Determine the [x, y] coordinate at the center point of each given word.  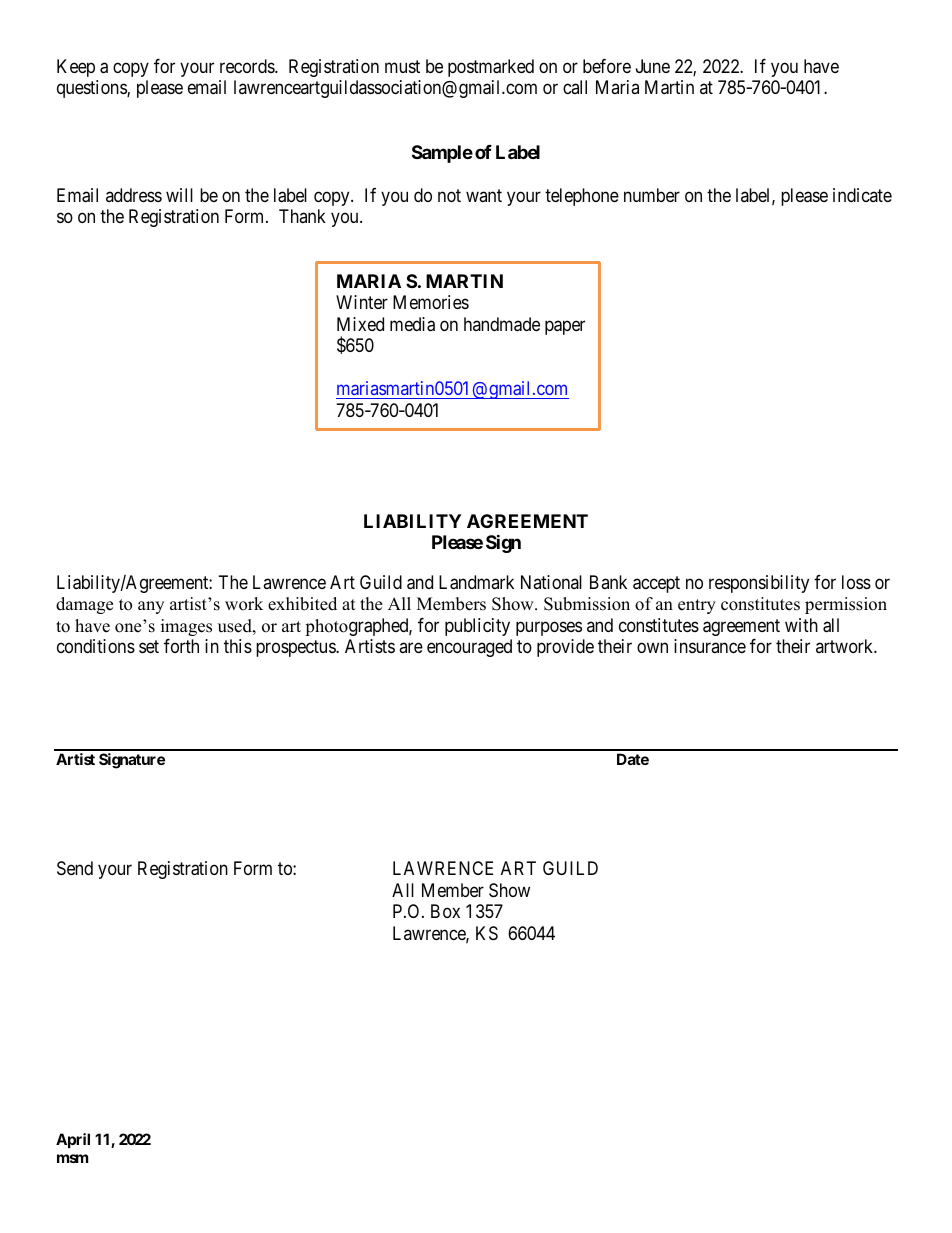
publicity [477, 627]
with [801, 625]
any [151, 607]
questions [92, 89]
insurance [710, 646]
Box [445, 911]
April [73, 1140]
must [402, 66]
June [653, 66]
